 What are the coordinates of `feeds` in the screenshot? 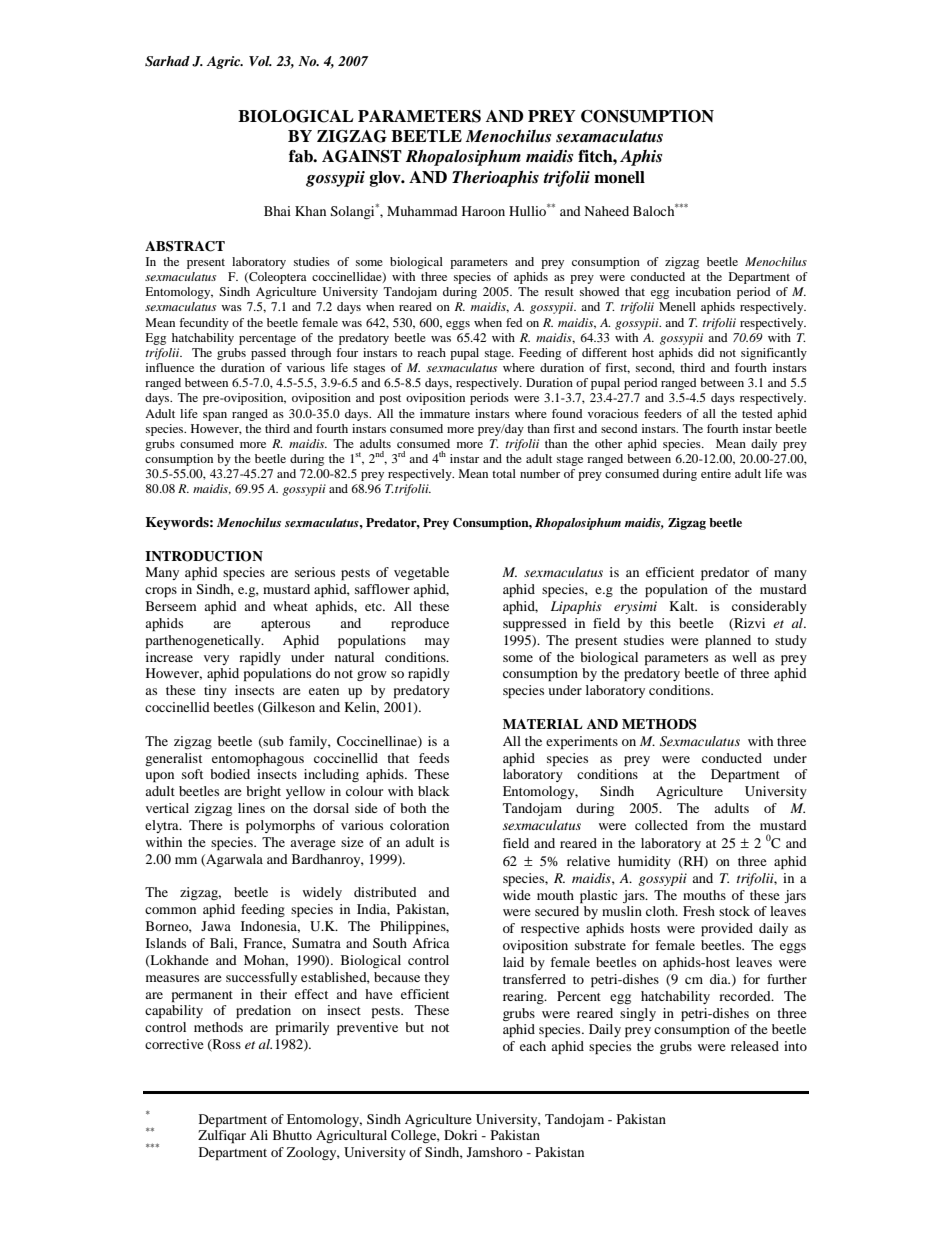 It's located at (434, 758).
